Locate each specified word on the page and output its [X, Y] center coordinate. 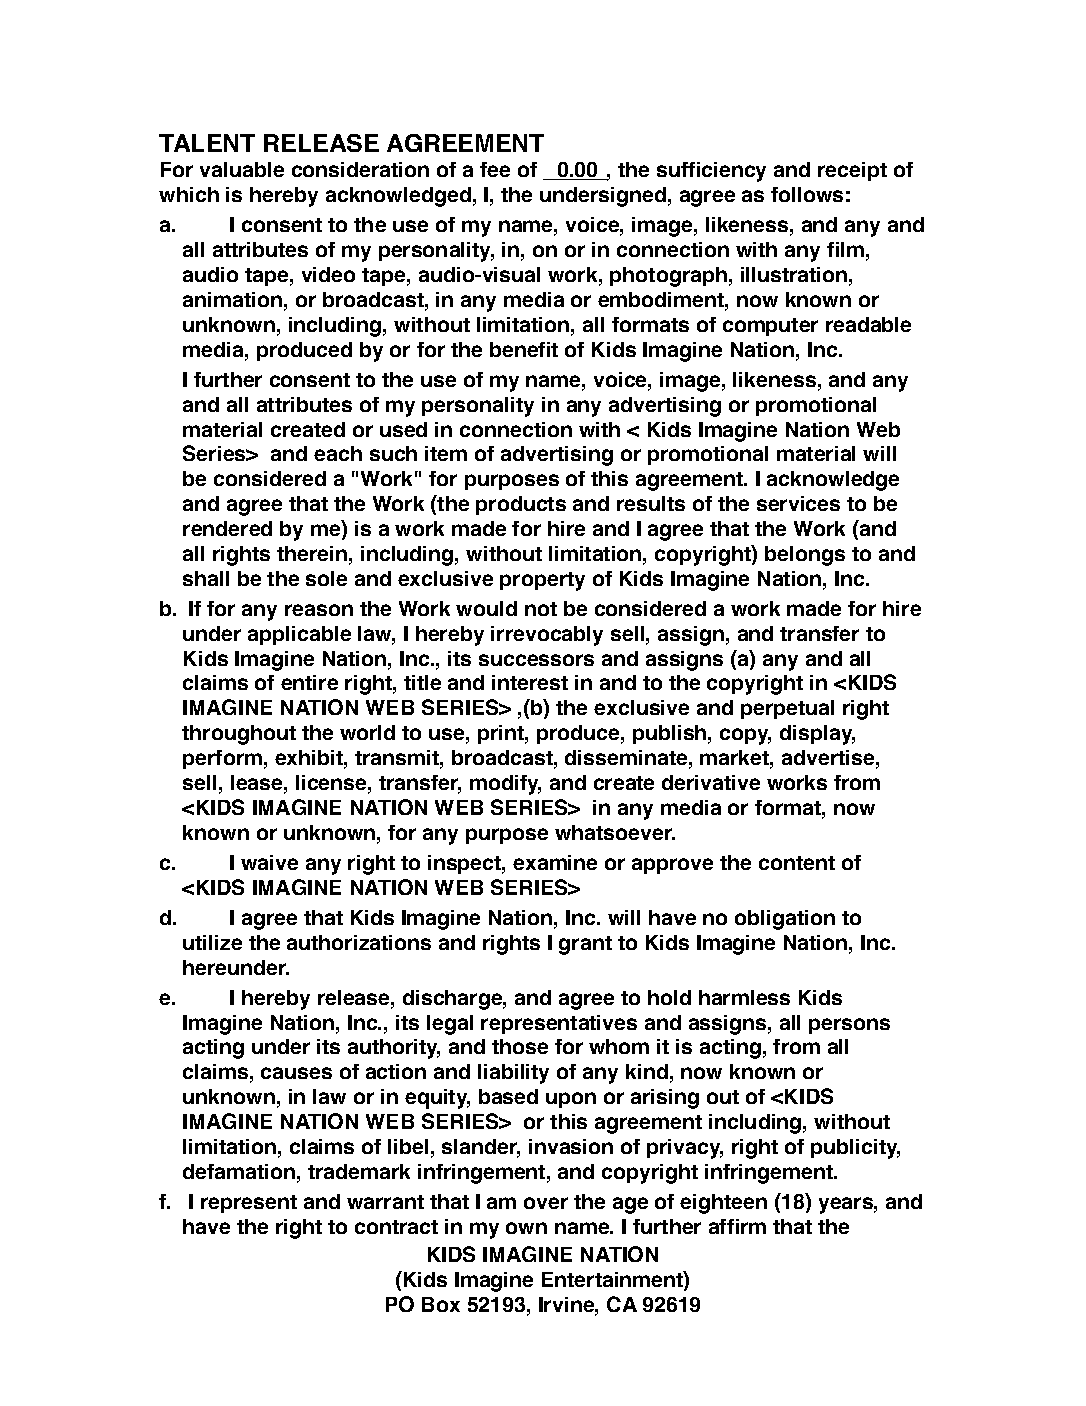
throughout [239, 735]
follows [807, 194]
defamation [239, 1171]
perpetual [787, 709]
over [546, 1203]
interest [530, 682]
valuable [242, 169]
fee [495, 169]
